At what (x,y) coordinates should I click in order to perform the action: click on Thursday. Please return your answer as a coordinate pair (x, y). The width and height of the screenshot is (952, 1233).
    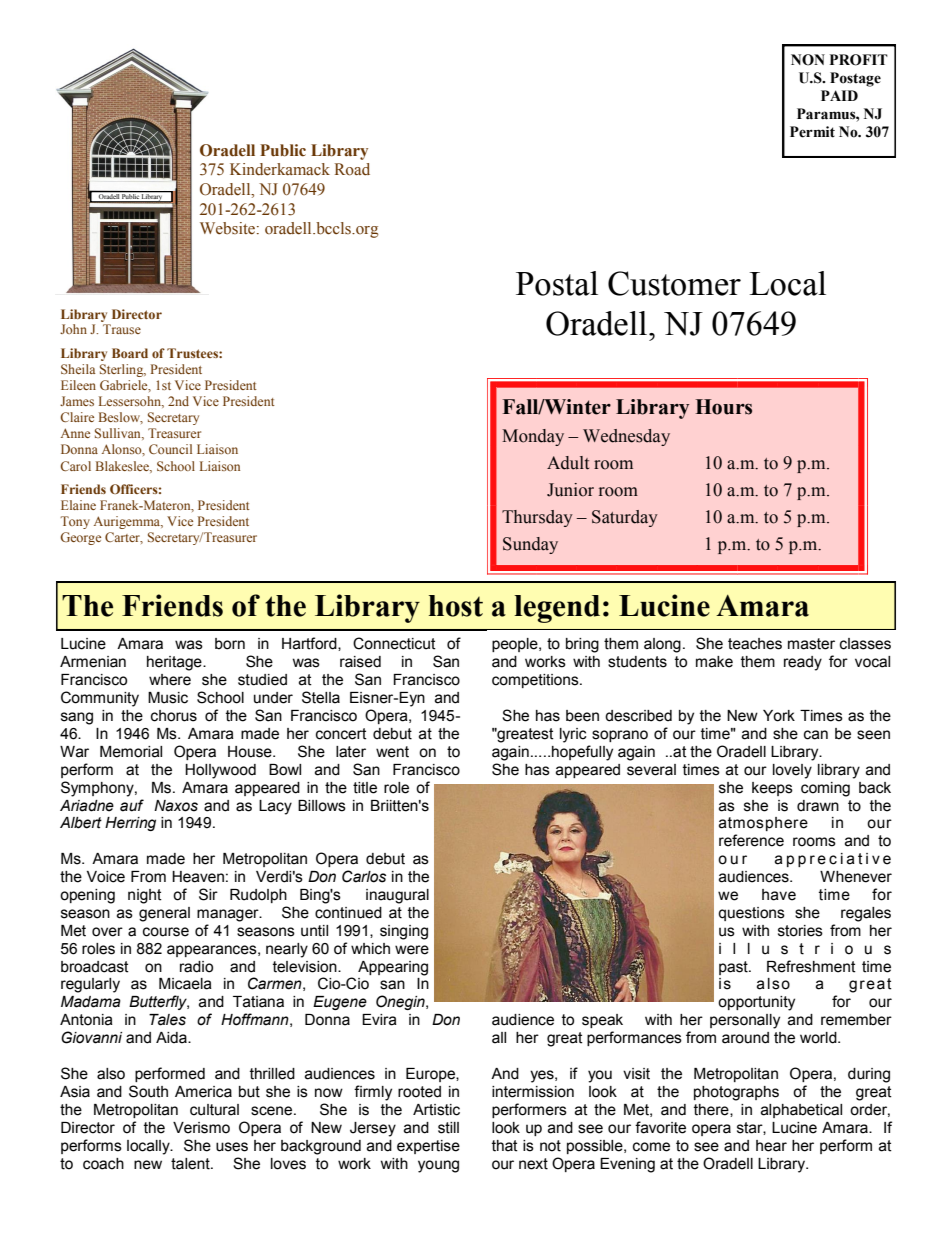
    Looking at the image, I should click on (537, 518).
